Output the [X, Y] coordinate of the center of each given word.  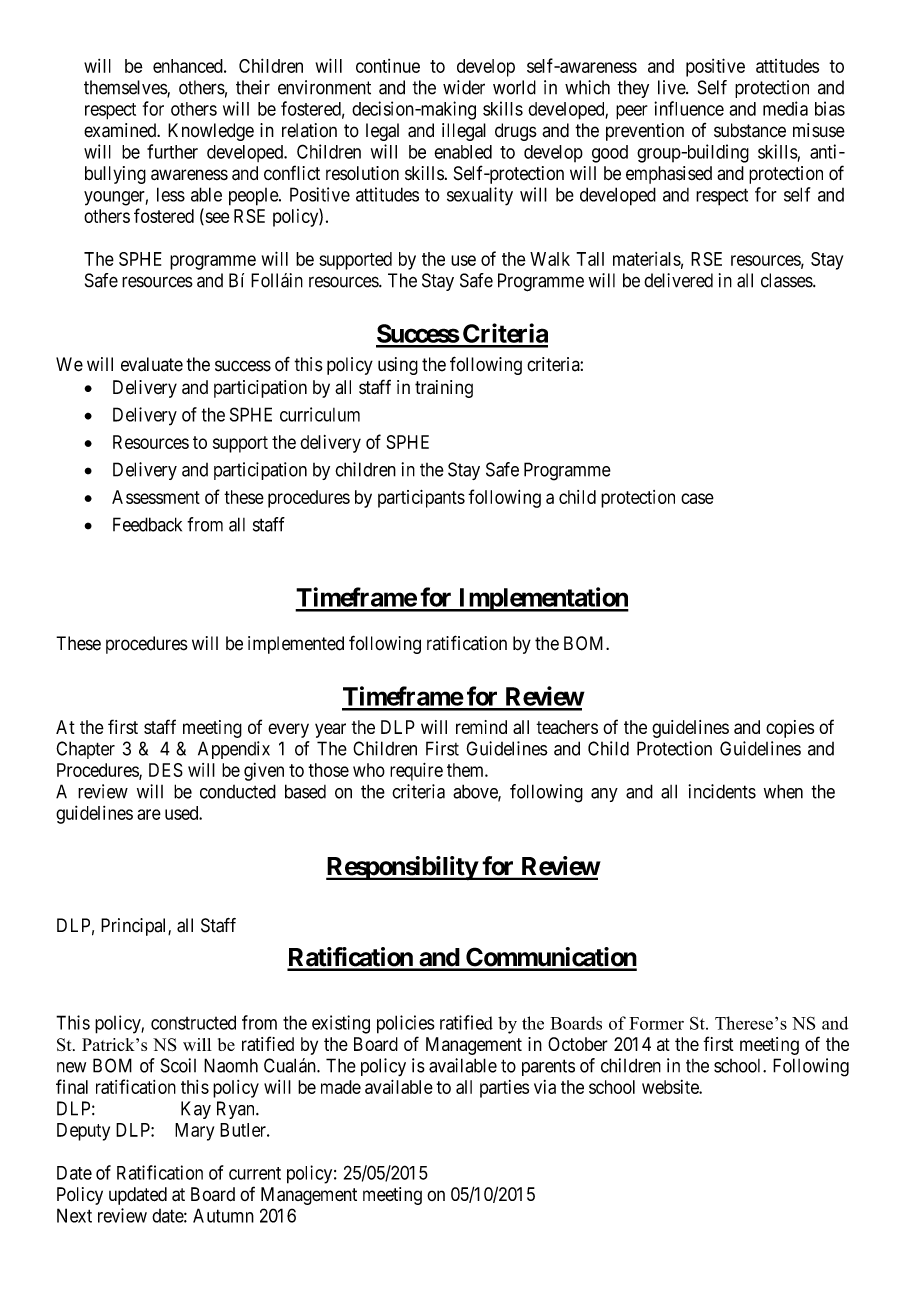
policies [406, 1024]
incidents [722, 791]
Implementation [542, 599]
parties [504, 1089]
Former [656, 1023]
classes [787, 280]
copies [790, 729]
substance [750, 130]
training [444, 389]
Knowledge [211, 132]
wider [464, 87]
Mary [194, 1132]
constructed [193, 1022]
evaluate [152, 364]
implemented [296, 645]
